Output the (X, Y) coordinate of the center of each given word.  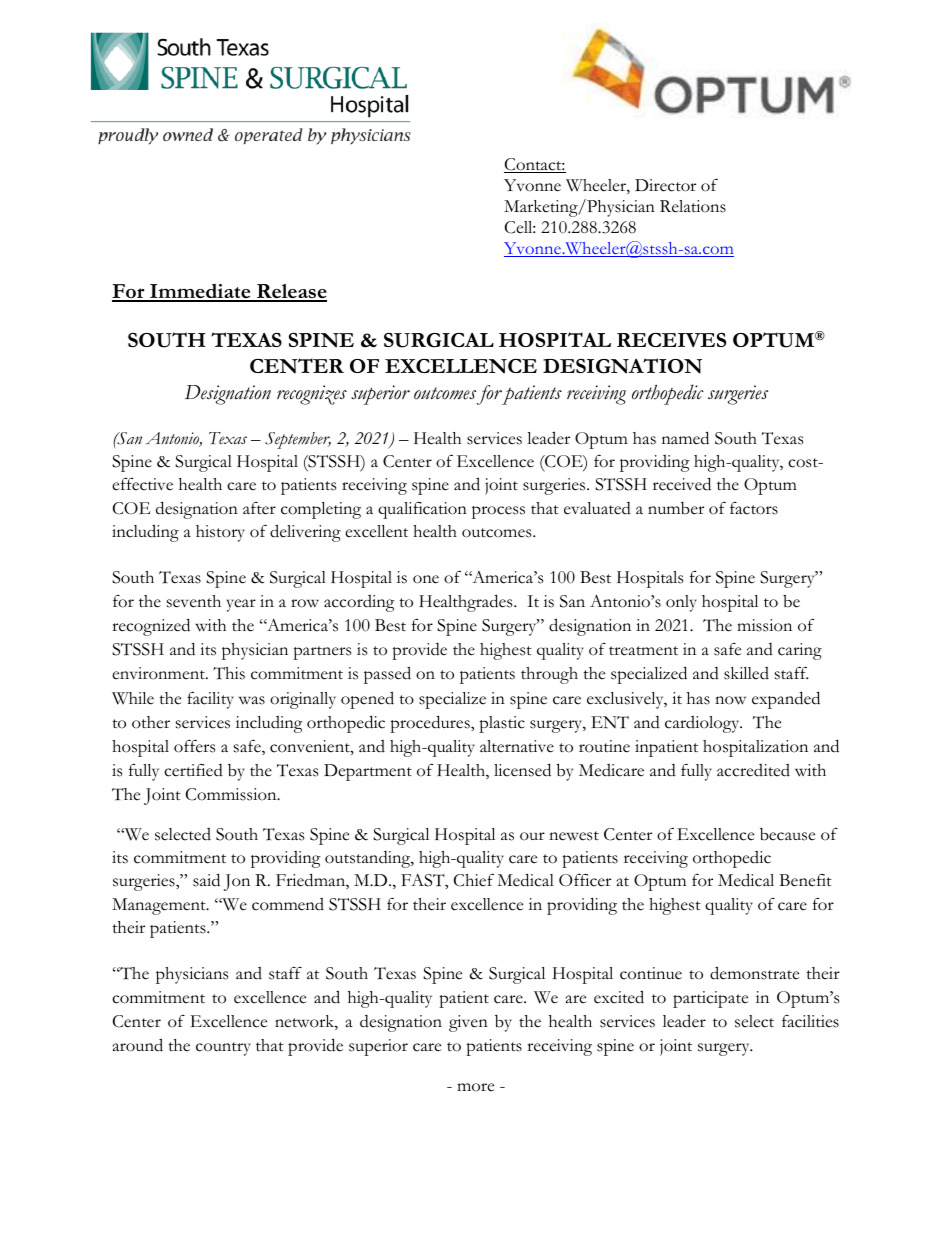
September (298, 440)
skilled (746, 673)
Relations (693, 206)
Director (665, 185)
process (498, 512)
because (787, 834)
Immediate (200, 292)
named (685, 438)
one (426, 579)
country (223, 1049)
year (241, 605)
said (206, 880)
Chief (474, 880)
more (475, 1087)
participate (710, 999)
